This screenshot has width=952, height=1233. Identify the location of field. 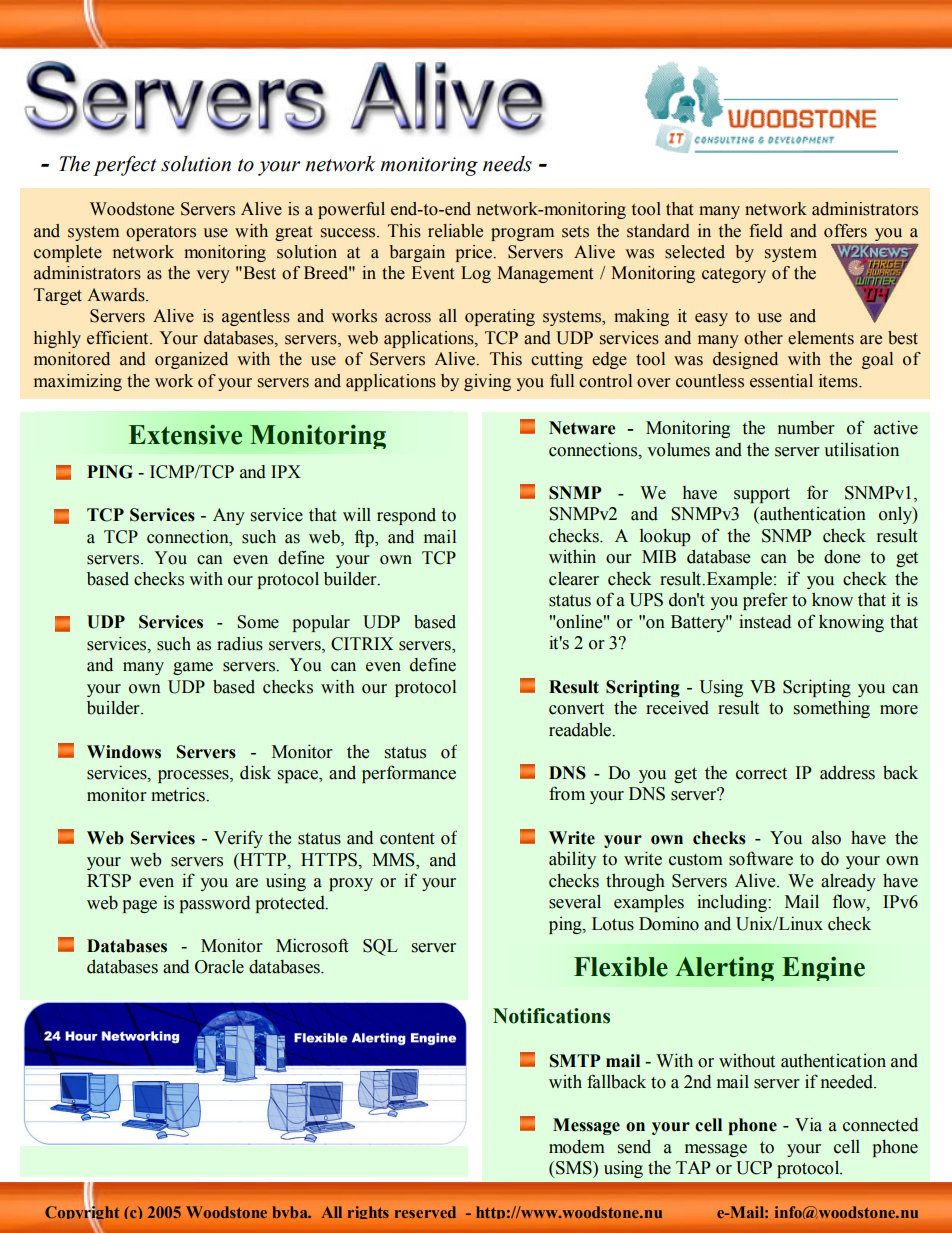
(766, 231).
